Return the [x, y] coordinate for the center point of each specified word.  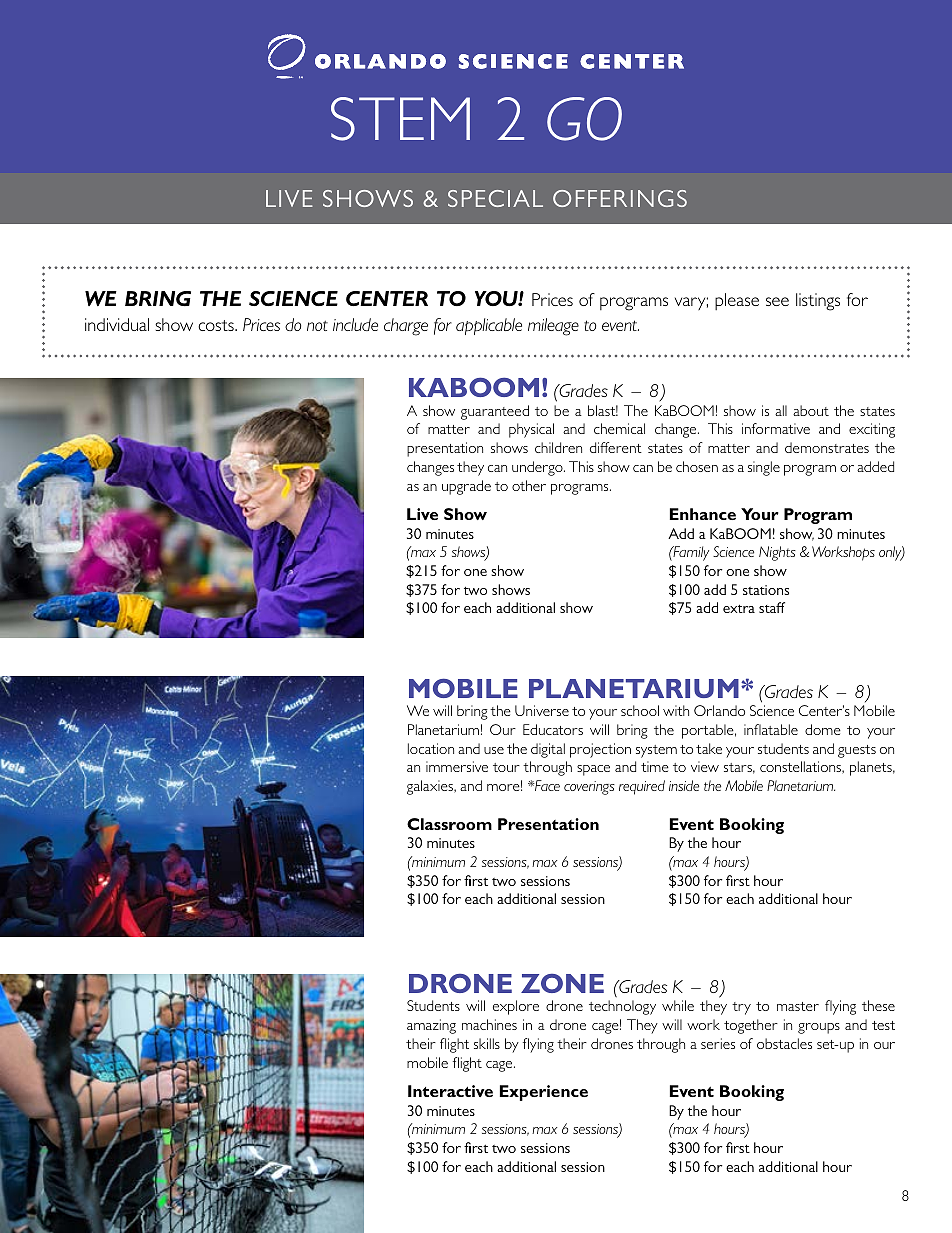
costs [217, 325]
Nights [777, 553]
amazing [431, 1026]
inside [684, 785]
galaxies [431, 787]
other [529, 485]
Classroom [449, 824]
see [777, 301]
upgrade [466, 487]
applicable [489, 326]
